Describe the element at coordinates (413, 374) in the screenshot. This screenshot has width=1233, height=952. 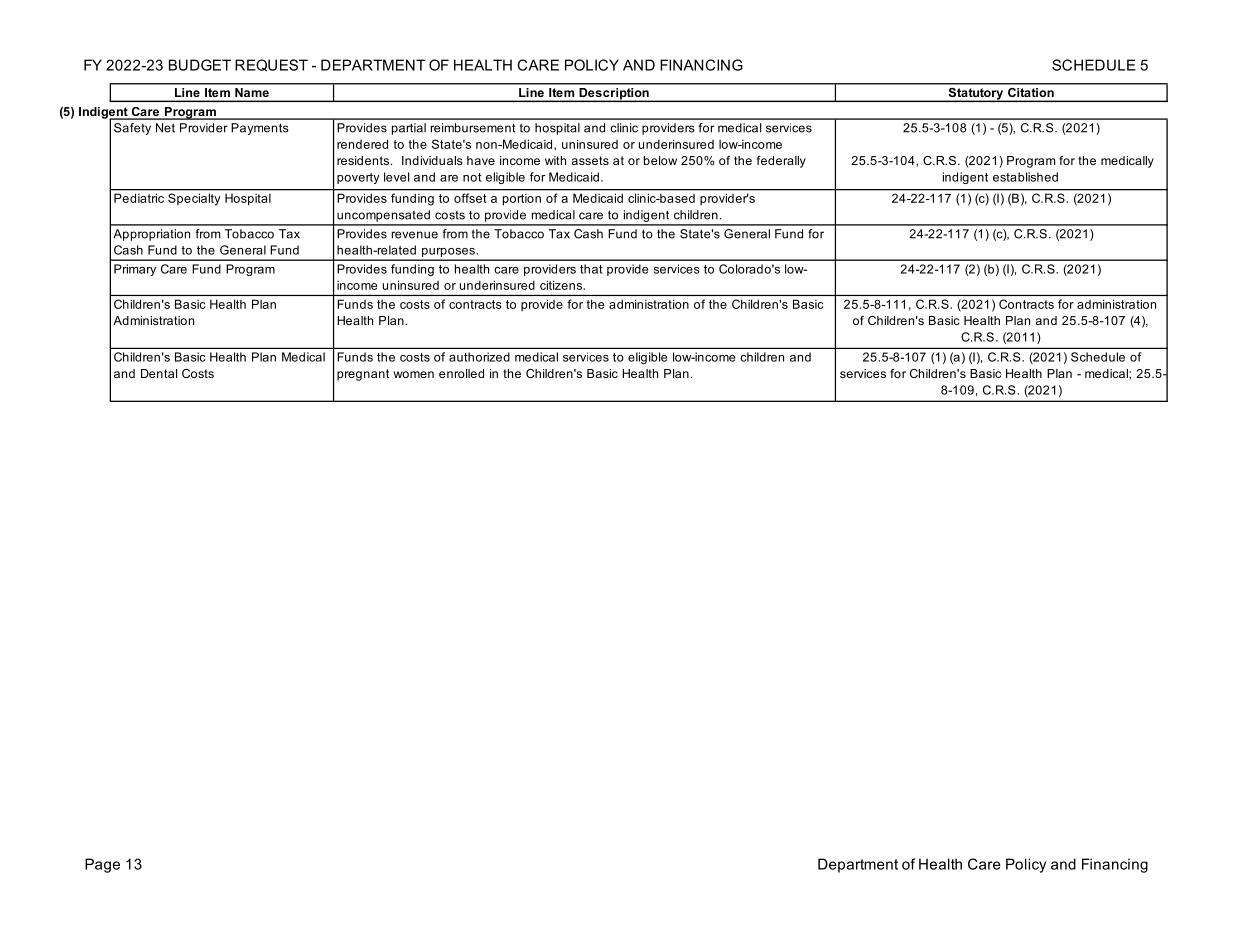
I see `women` at that location.
